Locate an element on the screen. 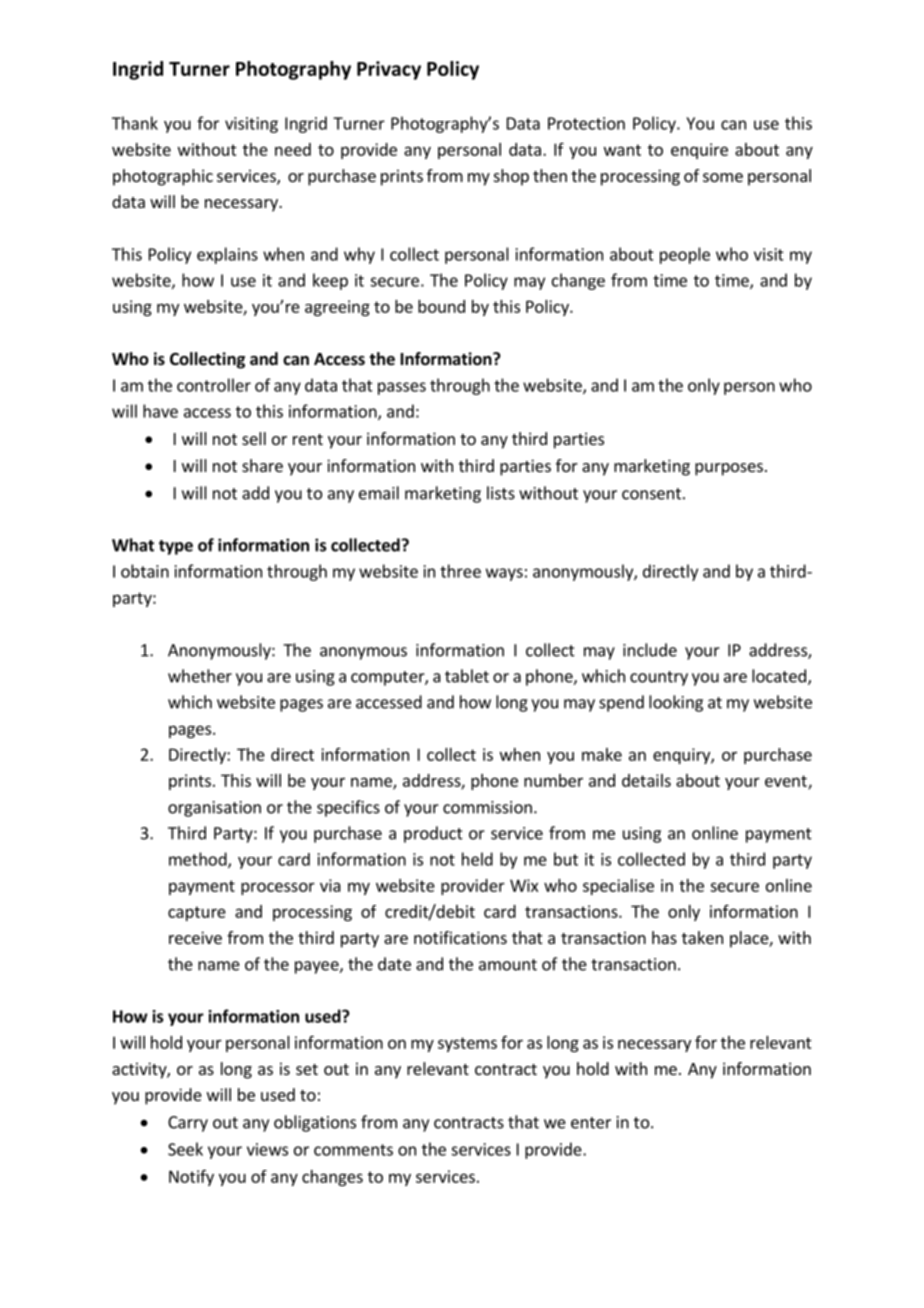  taken is located at coordinates (702, 937).
